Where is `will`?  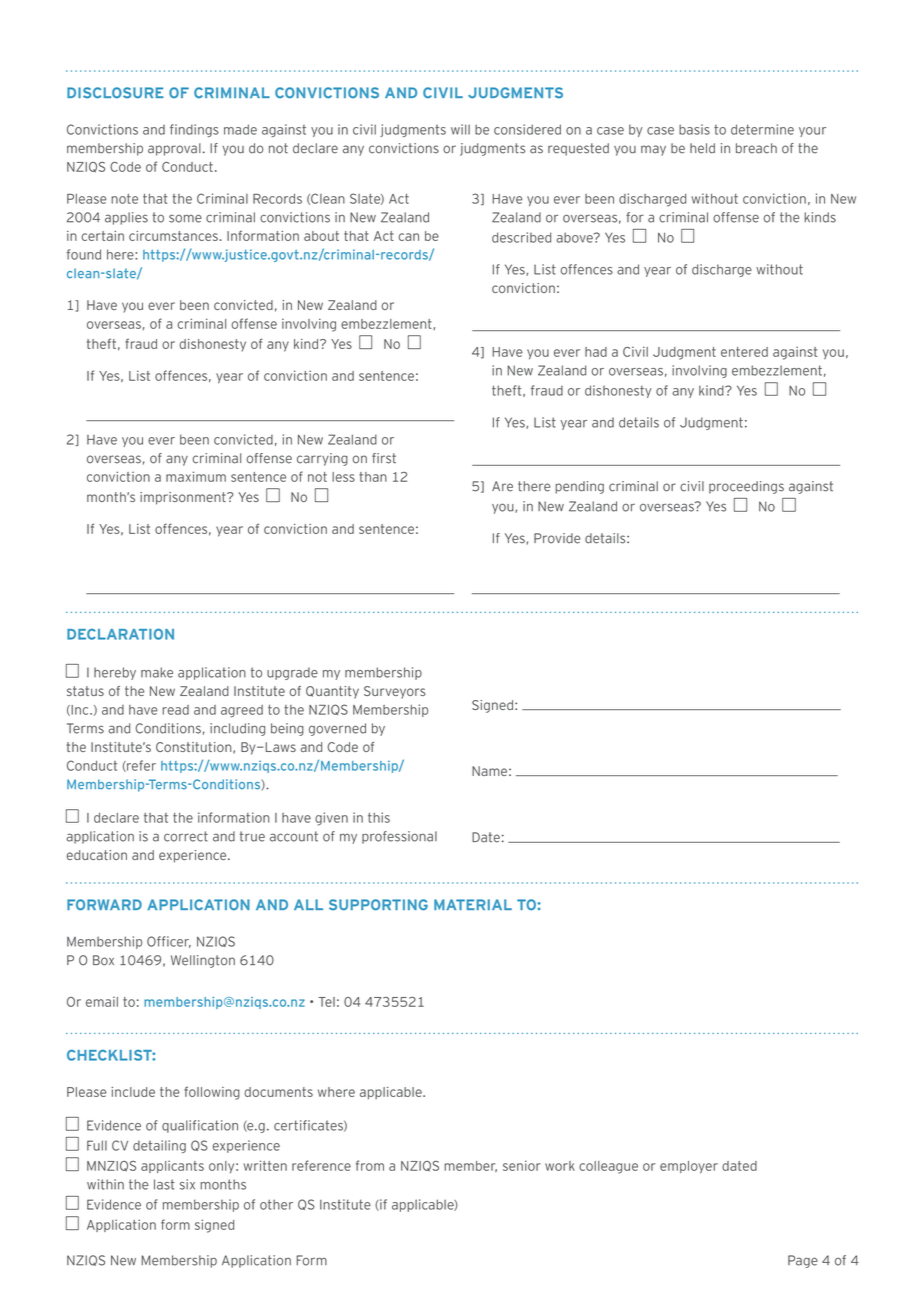
will is located at coordinates (460, 129).
